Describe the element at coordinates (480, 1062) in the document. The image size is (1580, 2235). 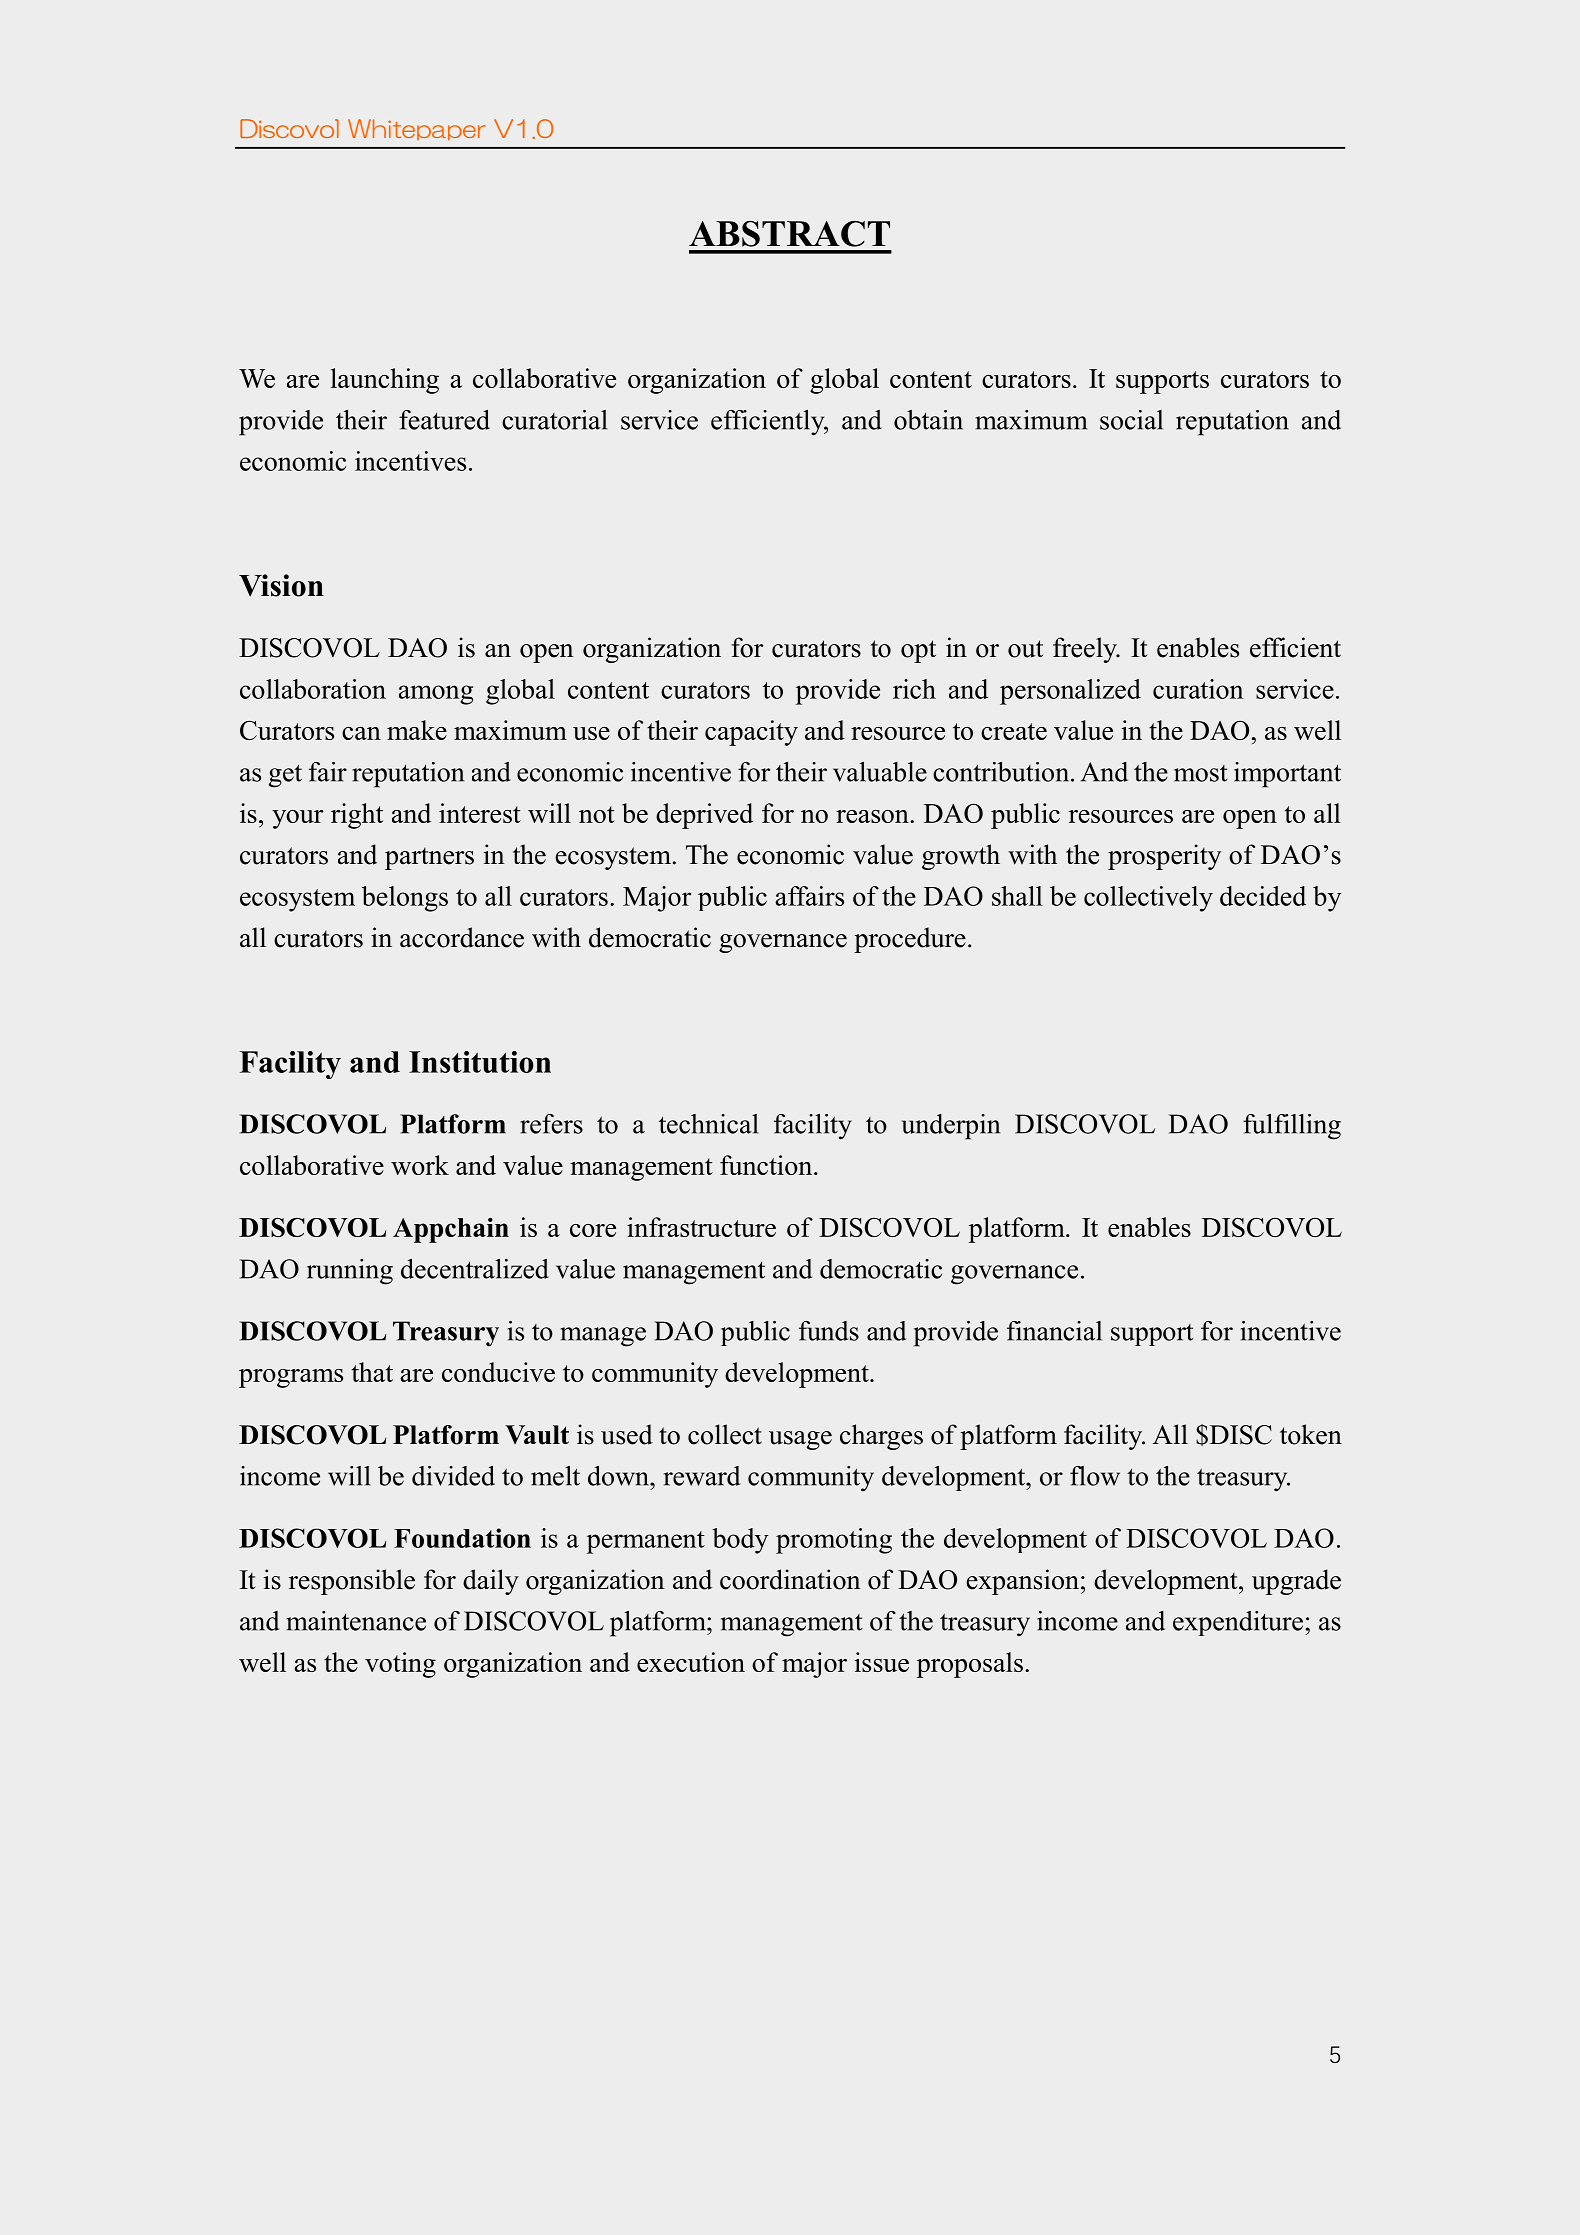
I see `Institution` at that location.
